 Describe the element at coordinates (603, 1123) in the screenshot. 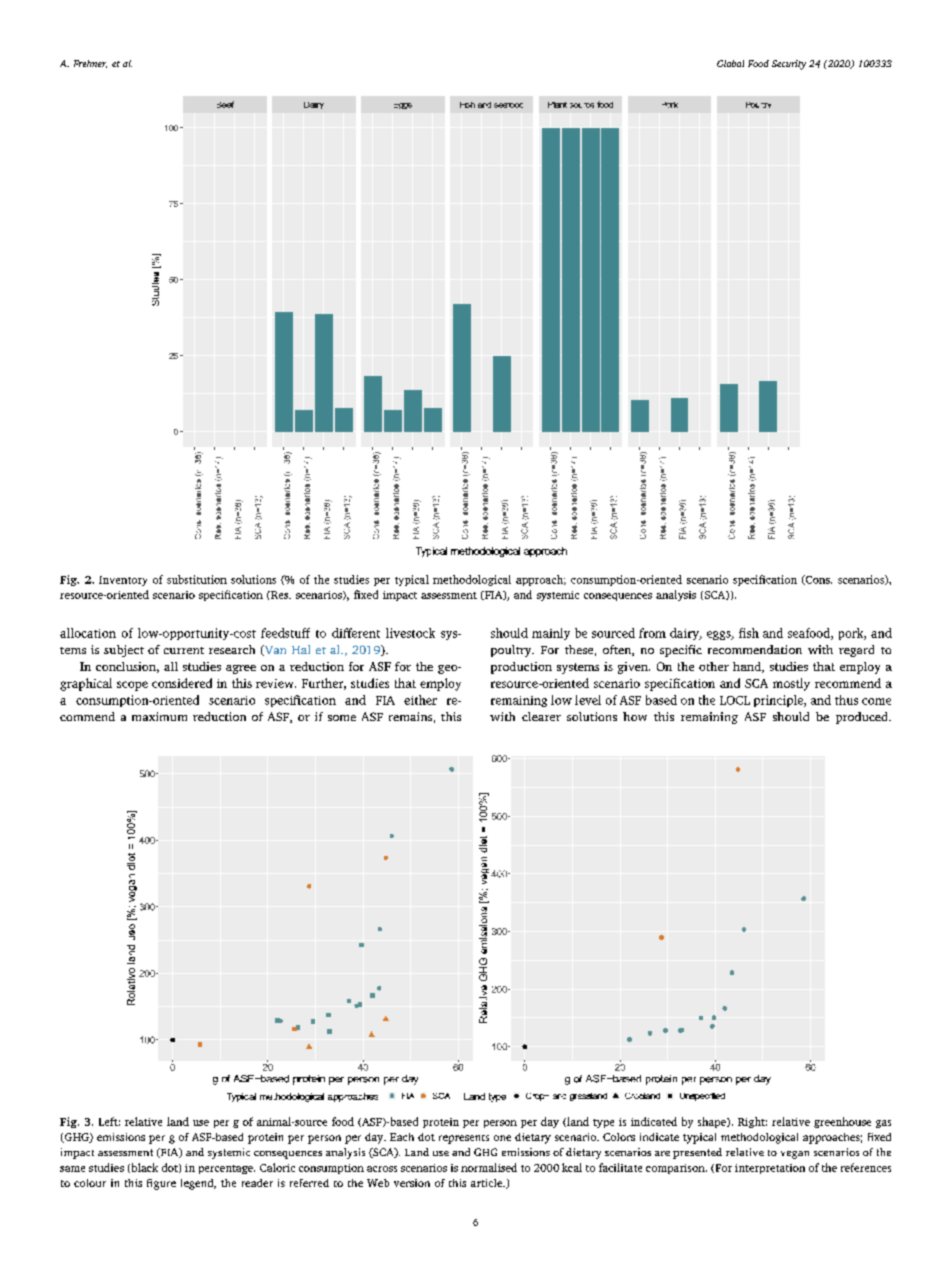

I see `type` at that location.
